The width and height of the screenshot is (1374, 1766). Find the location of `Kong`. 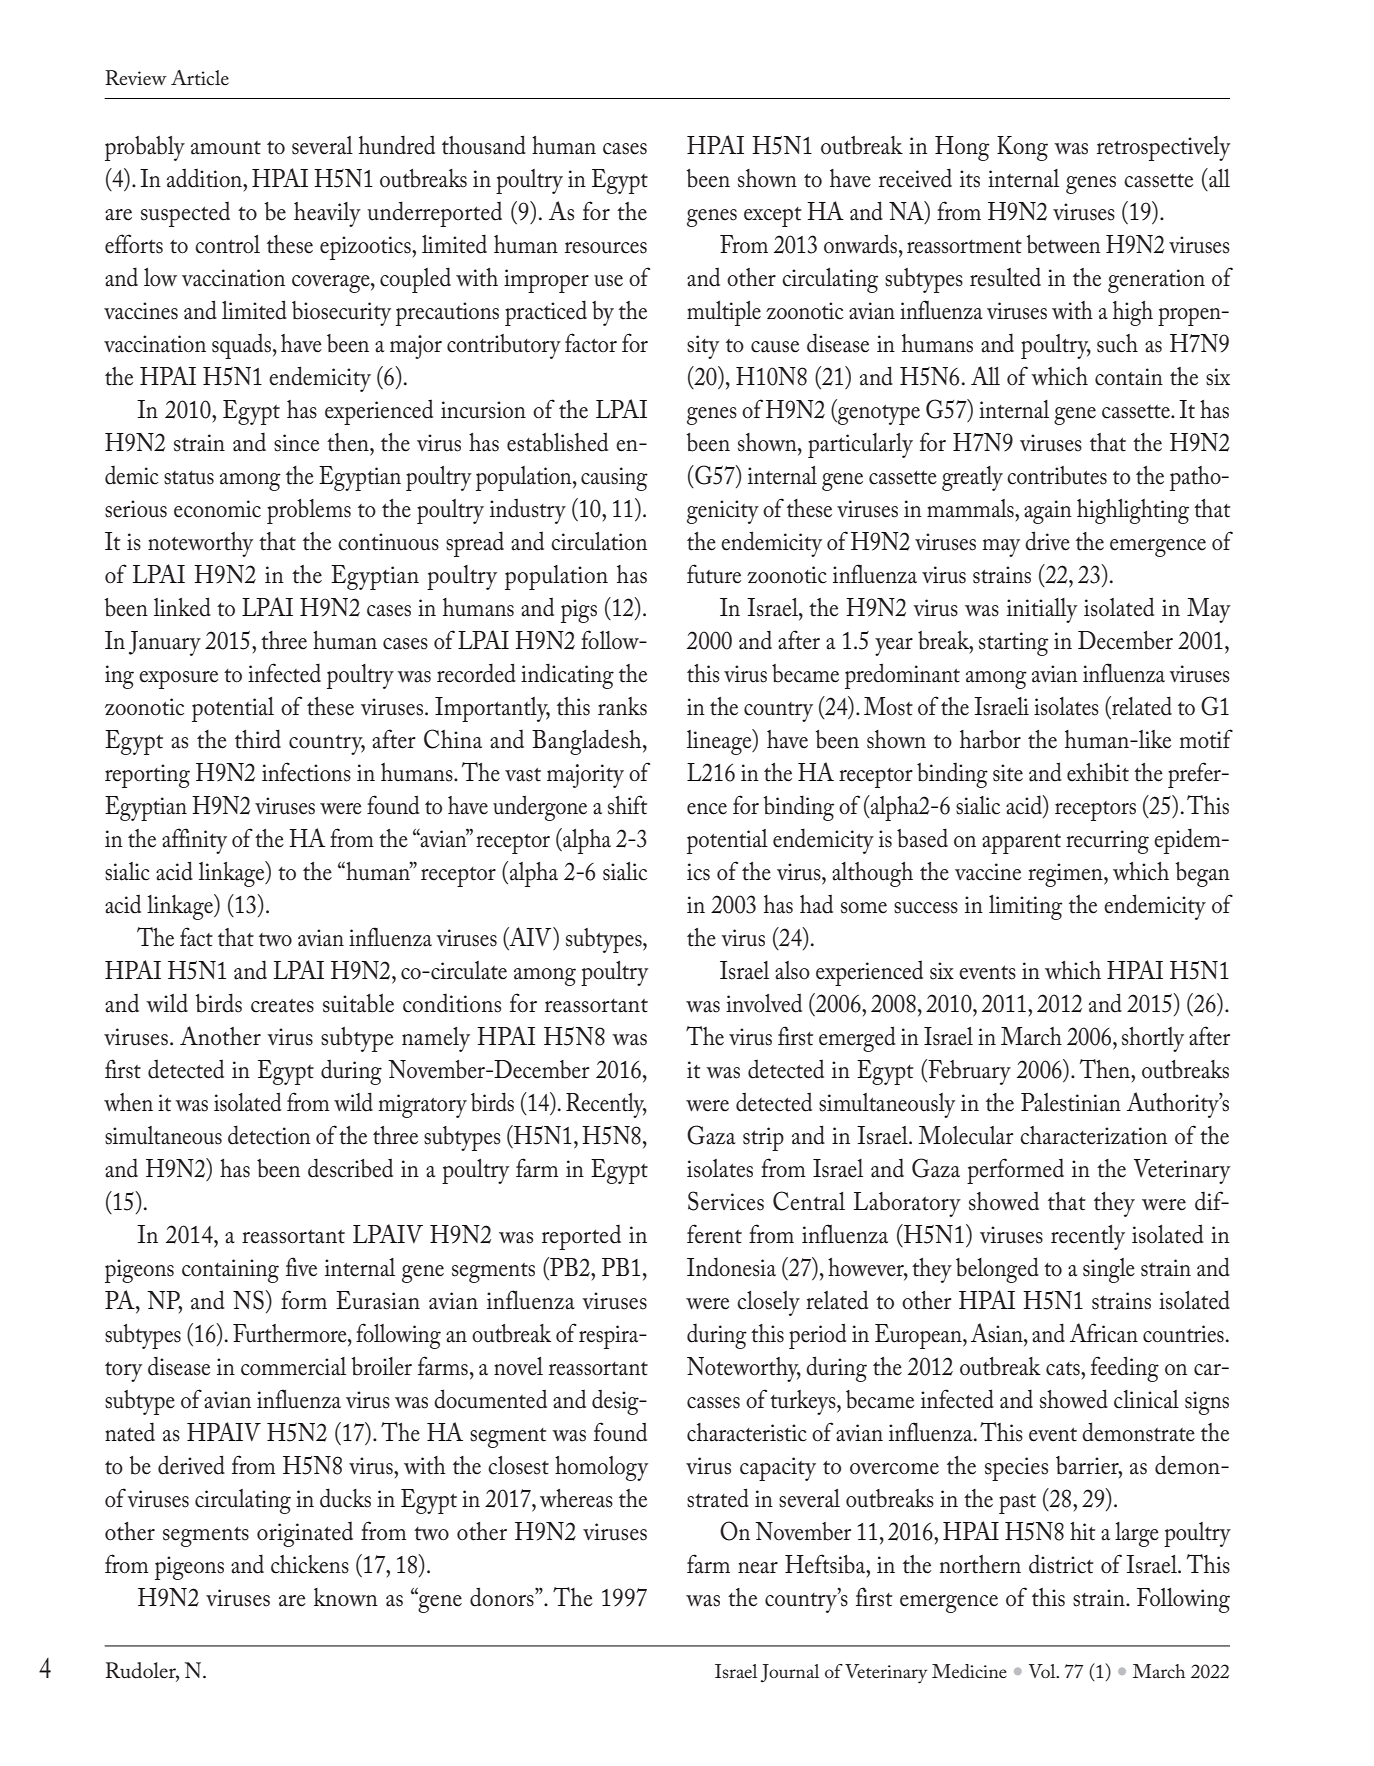

Kong is located at coordinates (1022, 148).
